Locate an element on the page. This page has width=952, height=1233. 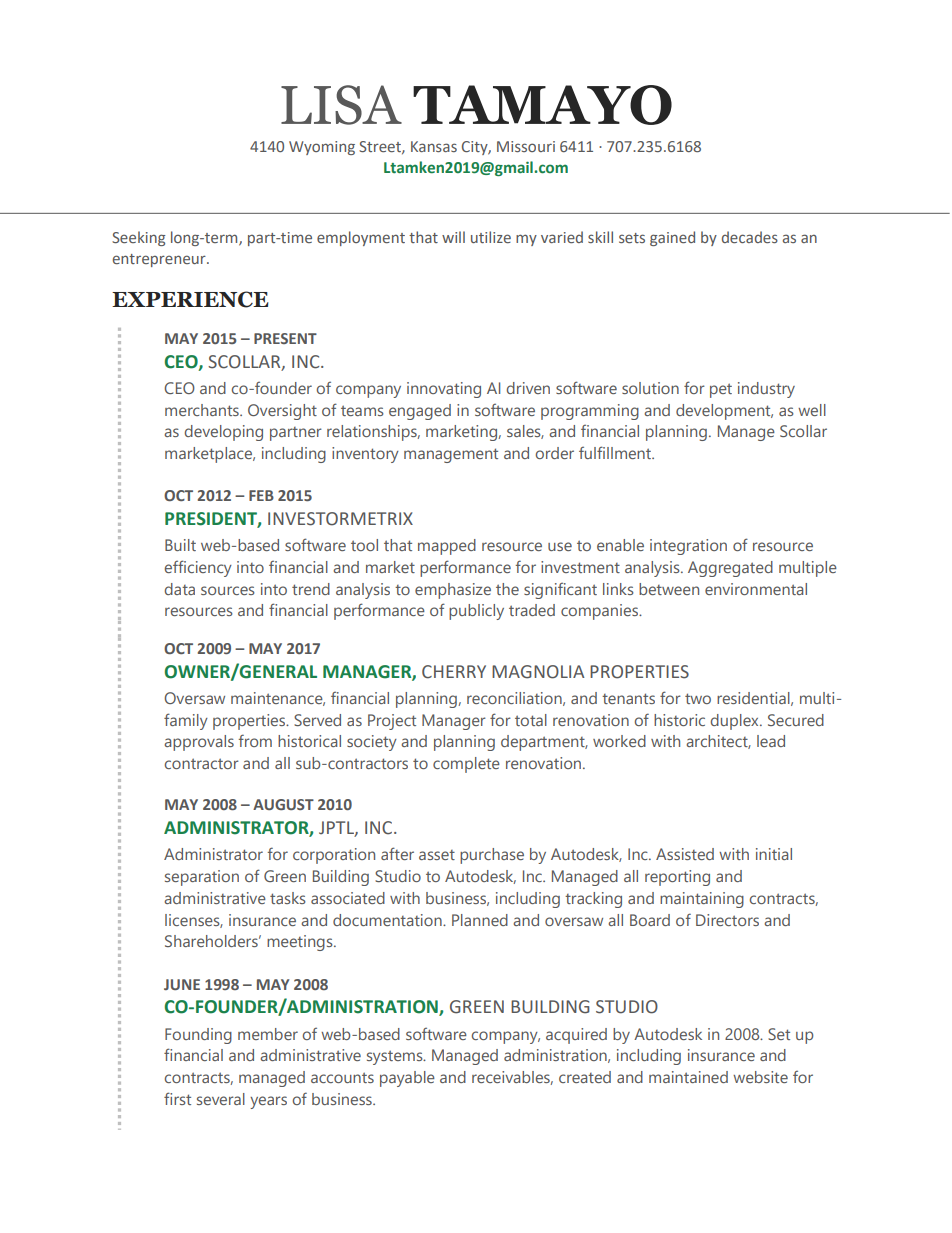
several is located at coordinates (221, 1099).
